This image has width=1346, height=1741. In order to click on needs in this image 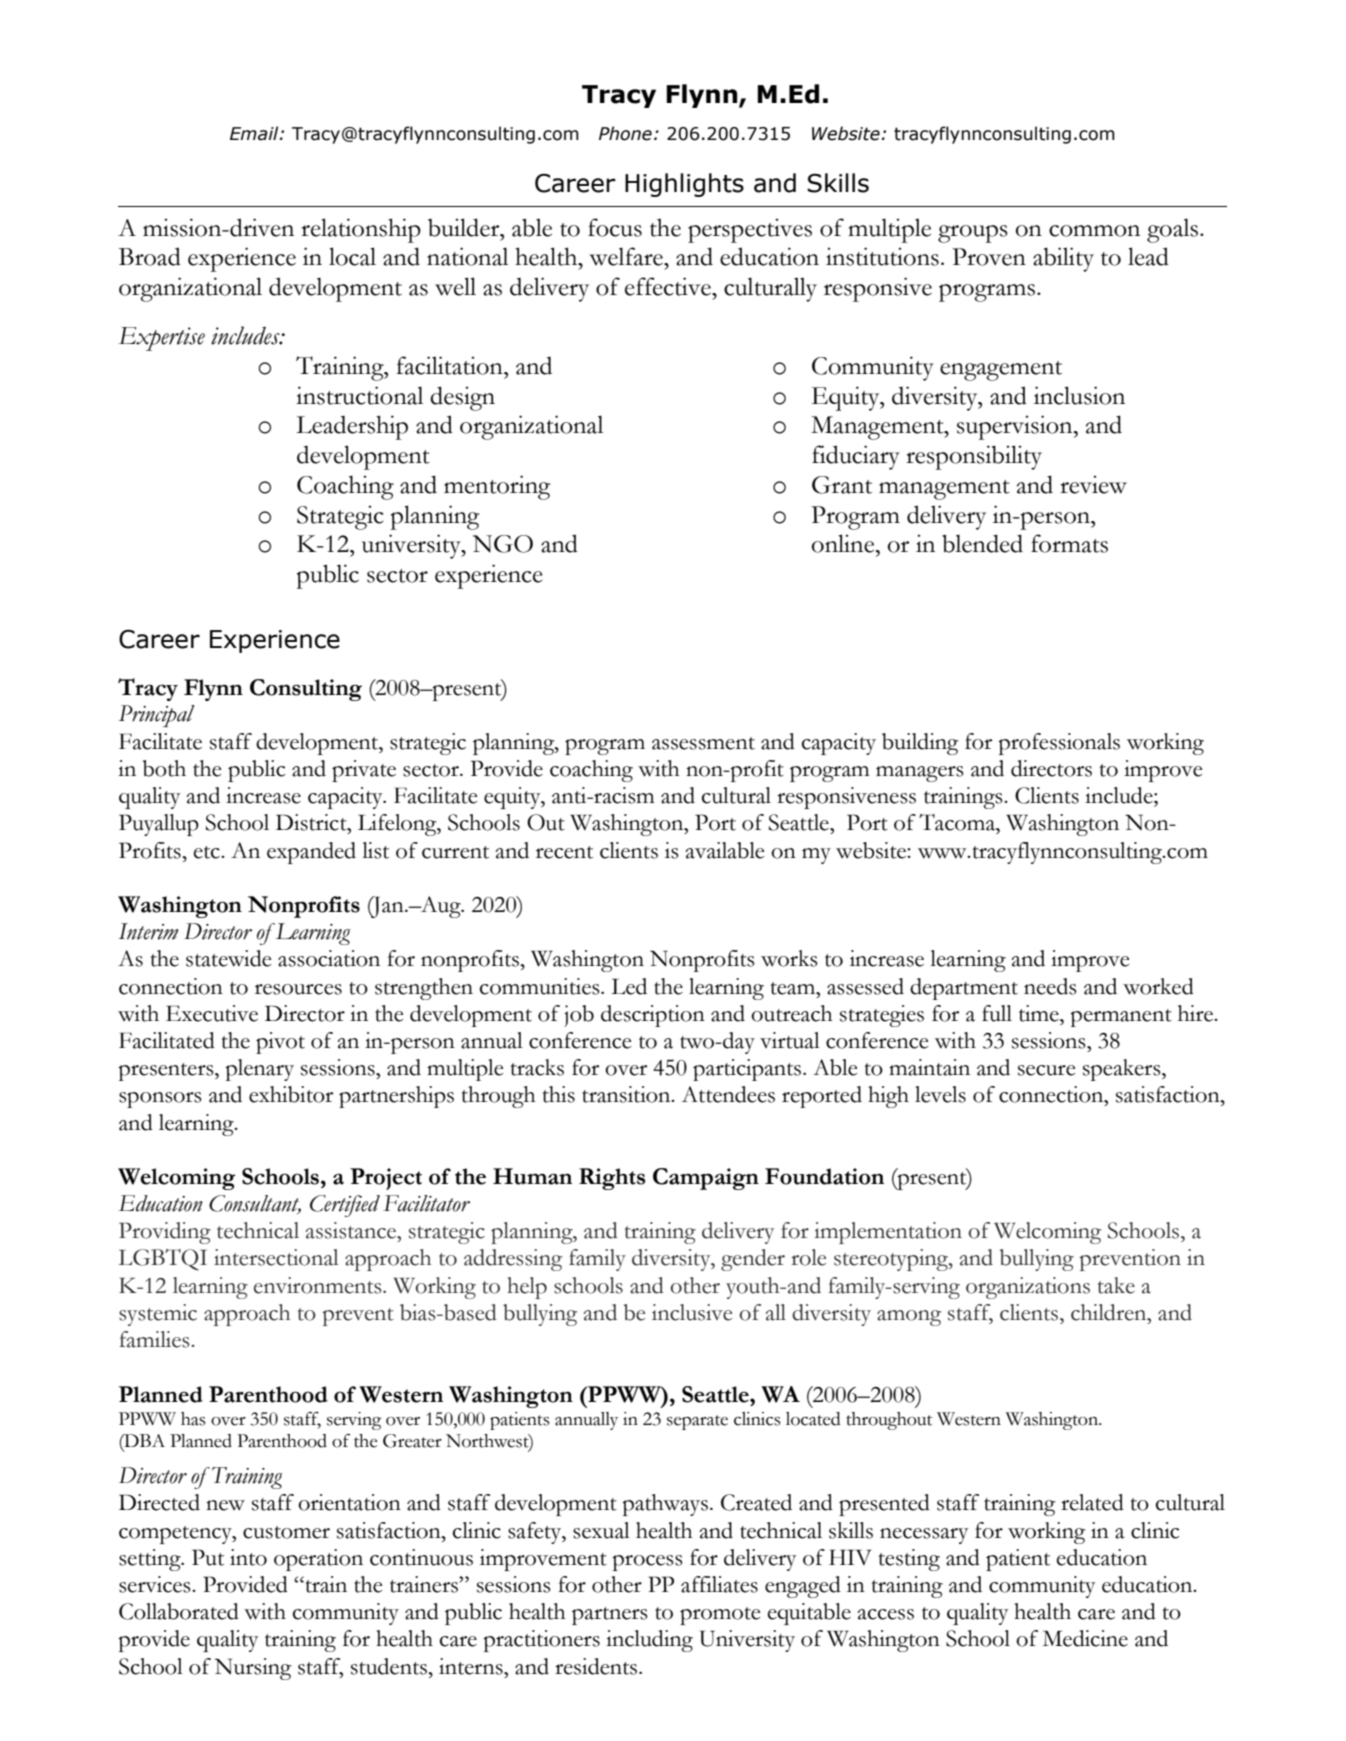, I will do `click(1050, 986)`.
